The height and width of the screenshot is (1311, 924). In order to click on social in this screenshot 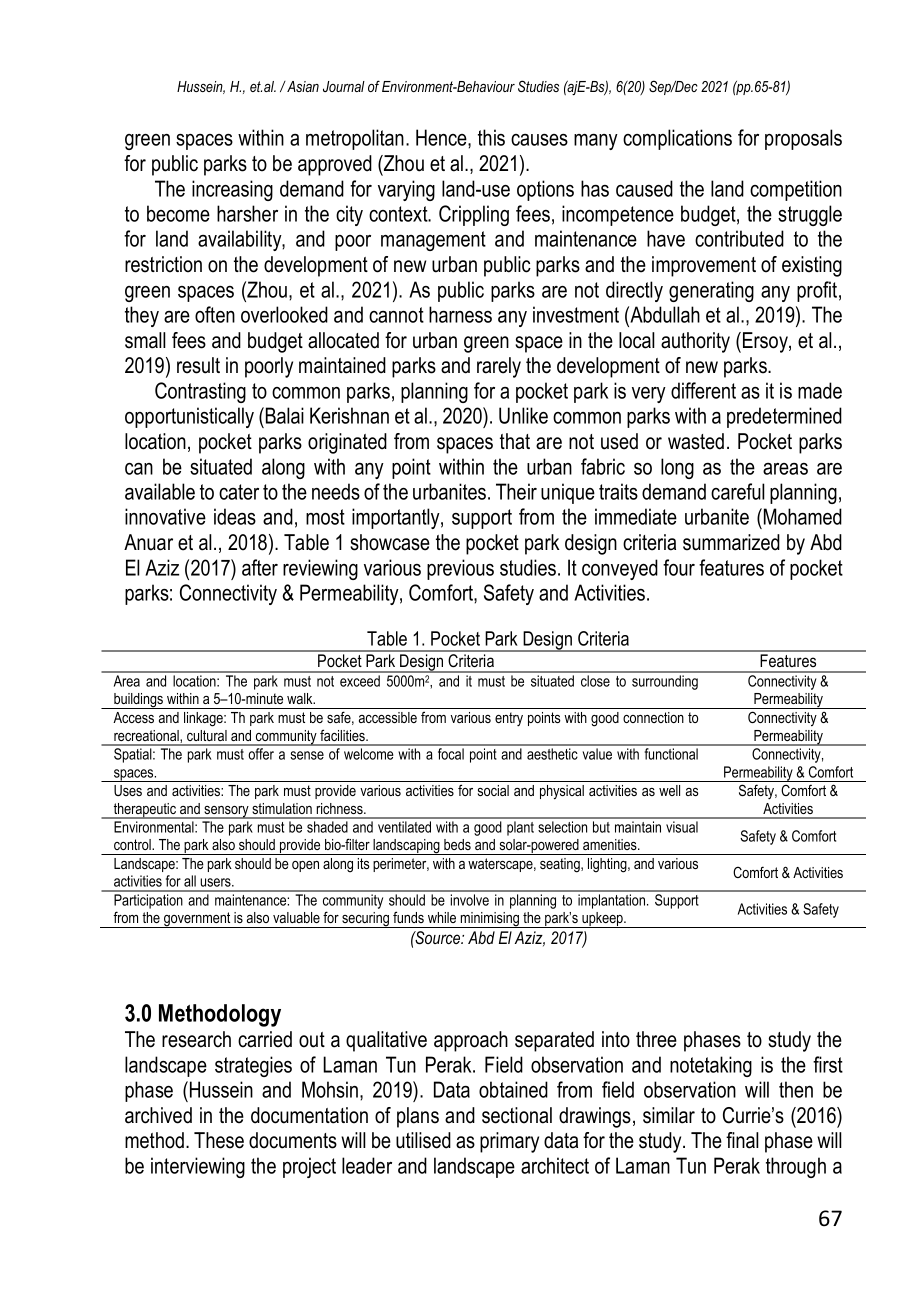, I will do `click(493, 790)`.
